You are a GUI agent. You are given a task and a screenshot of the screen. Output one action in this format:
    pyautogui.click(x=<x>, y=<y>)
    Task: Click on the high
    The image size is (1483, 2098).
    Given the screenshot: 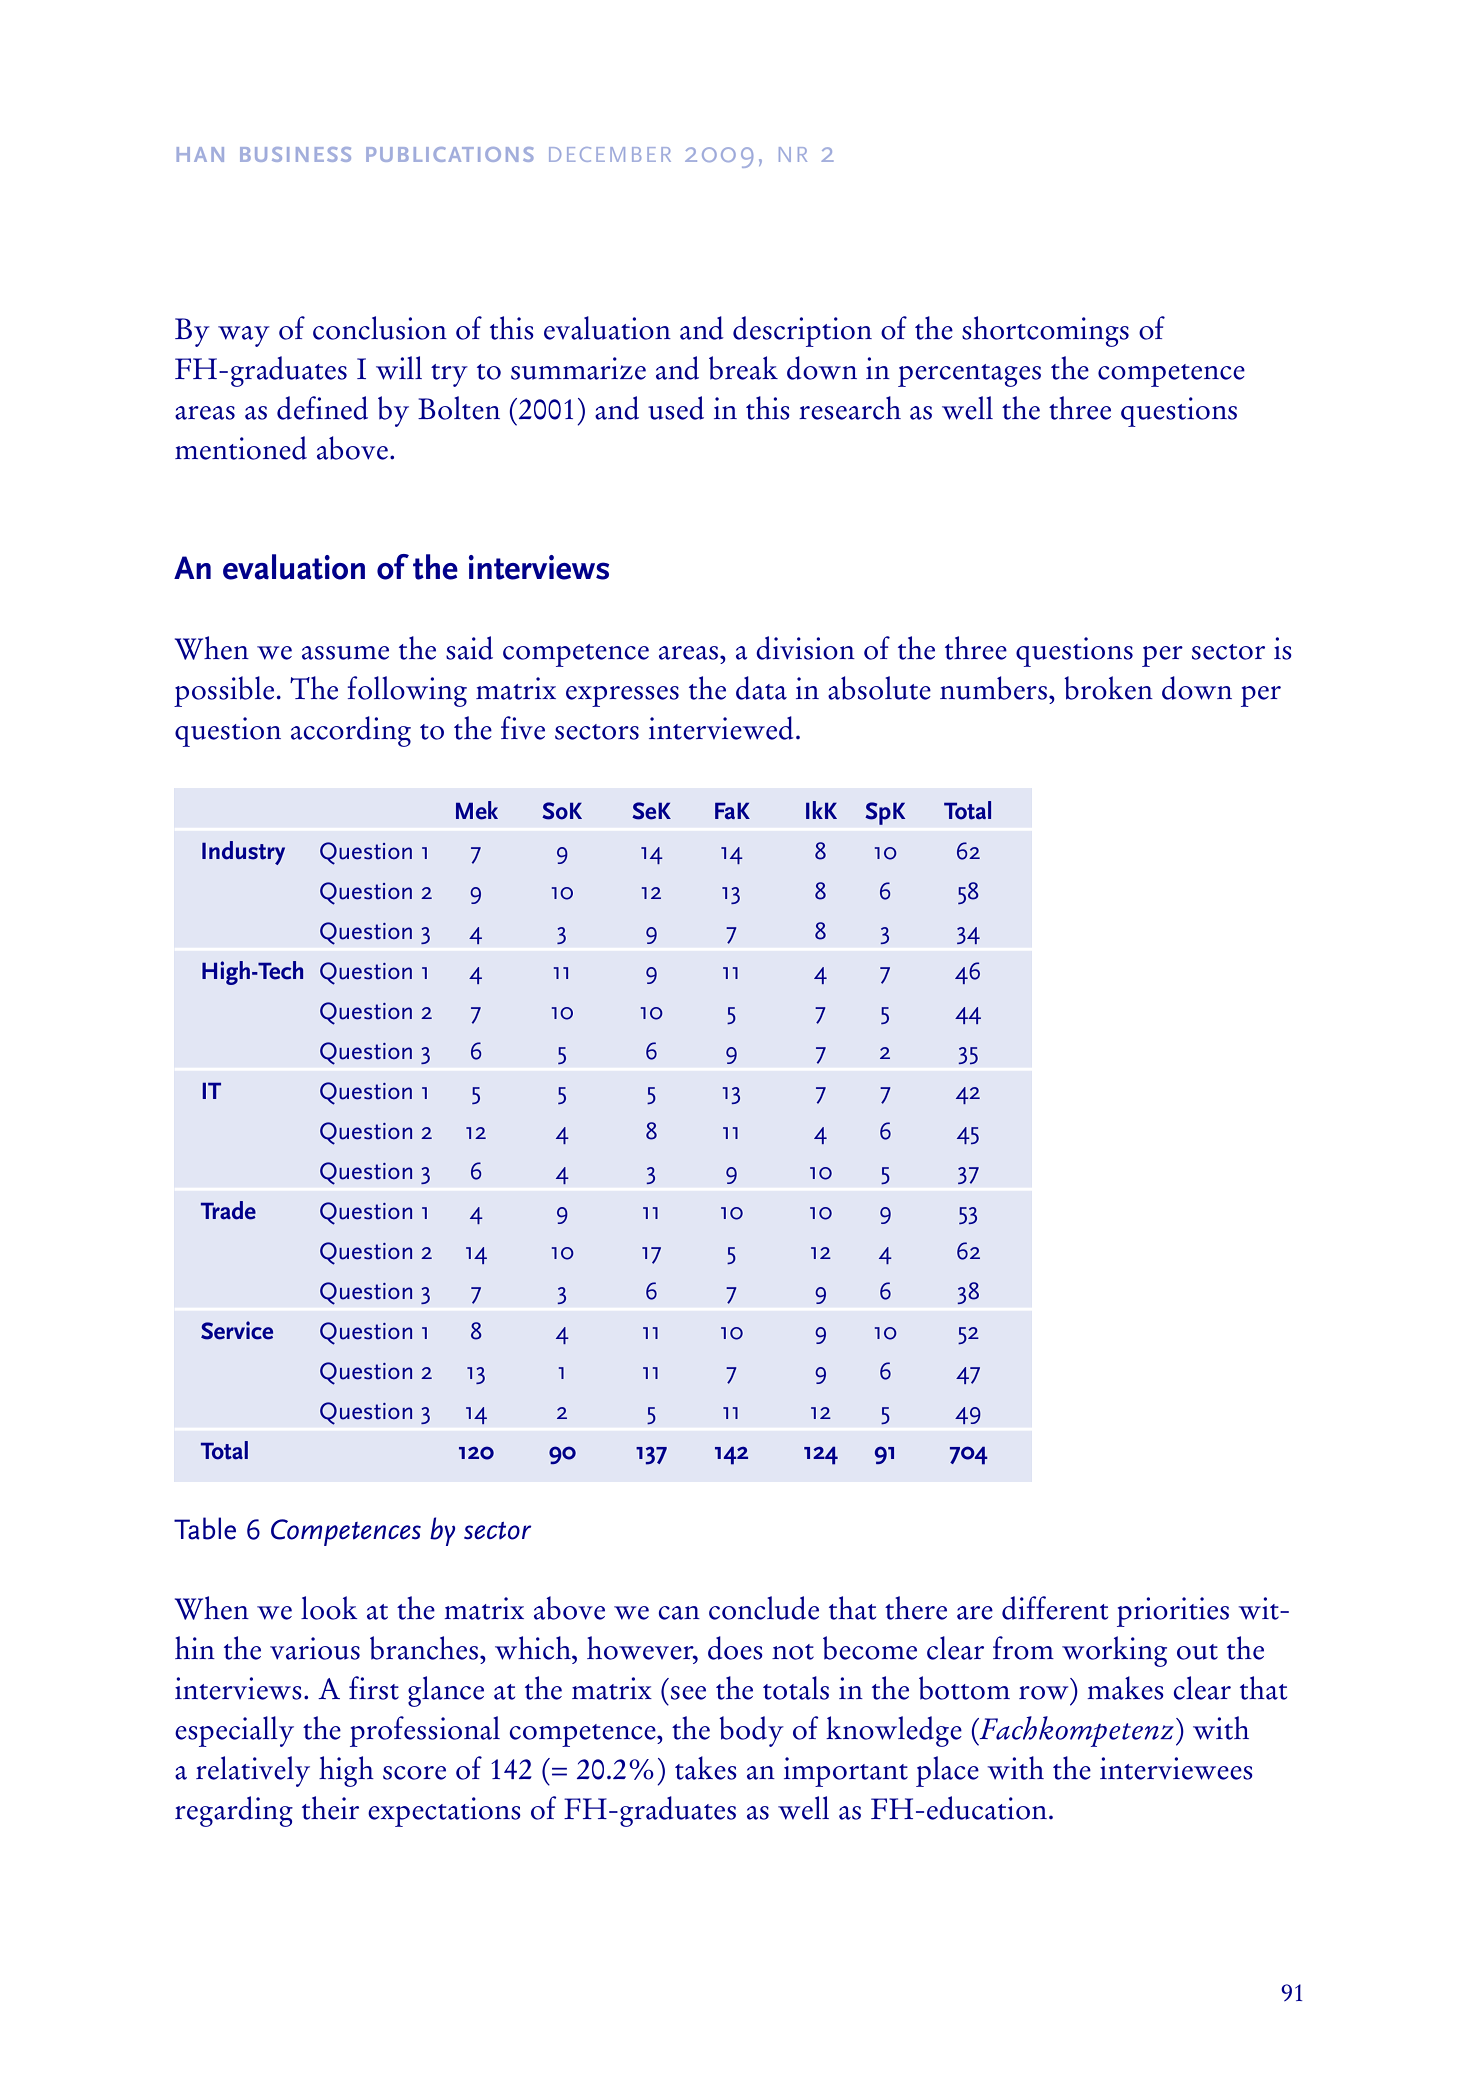 What is the action you would take?
    pyautogui.click(x=346, y=1771)
